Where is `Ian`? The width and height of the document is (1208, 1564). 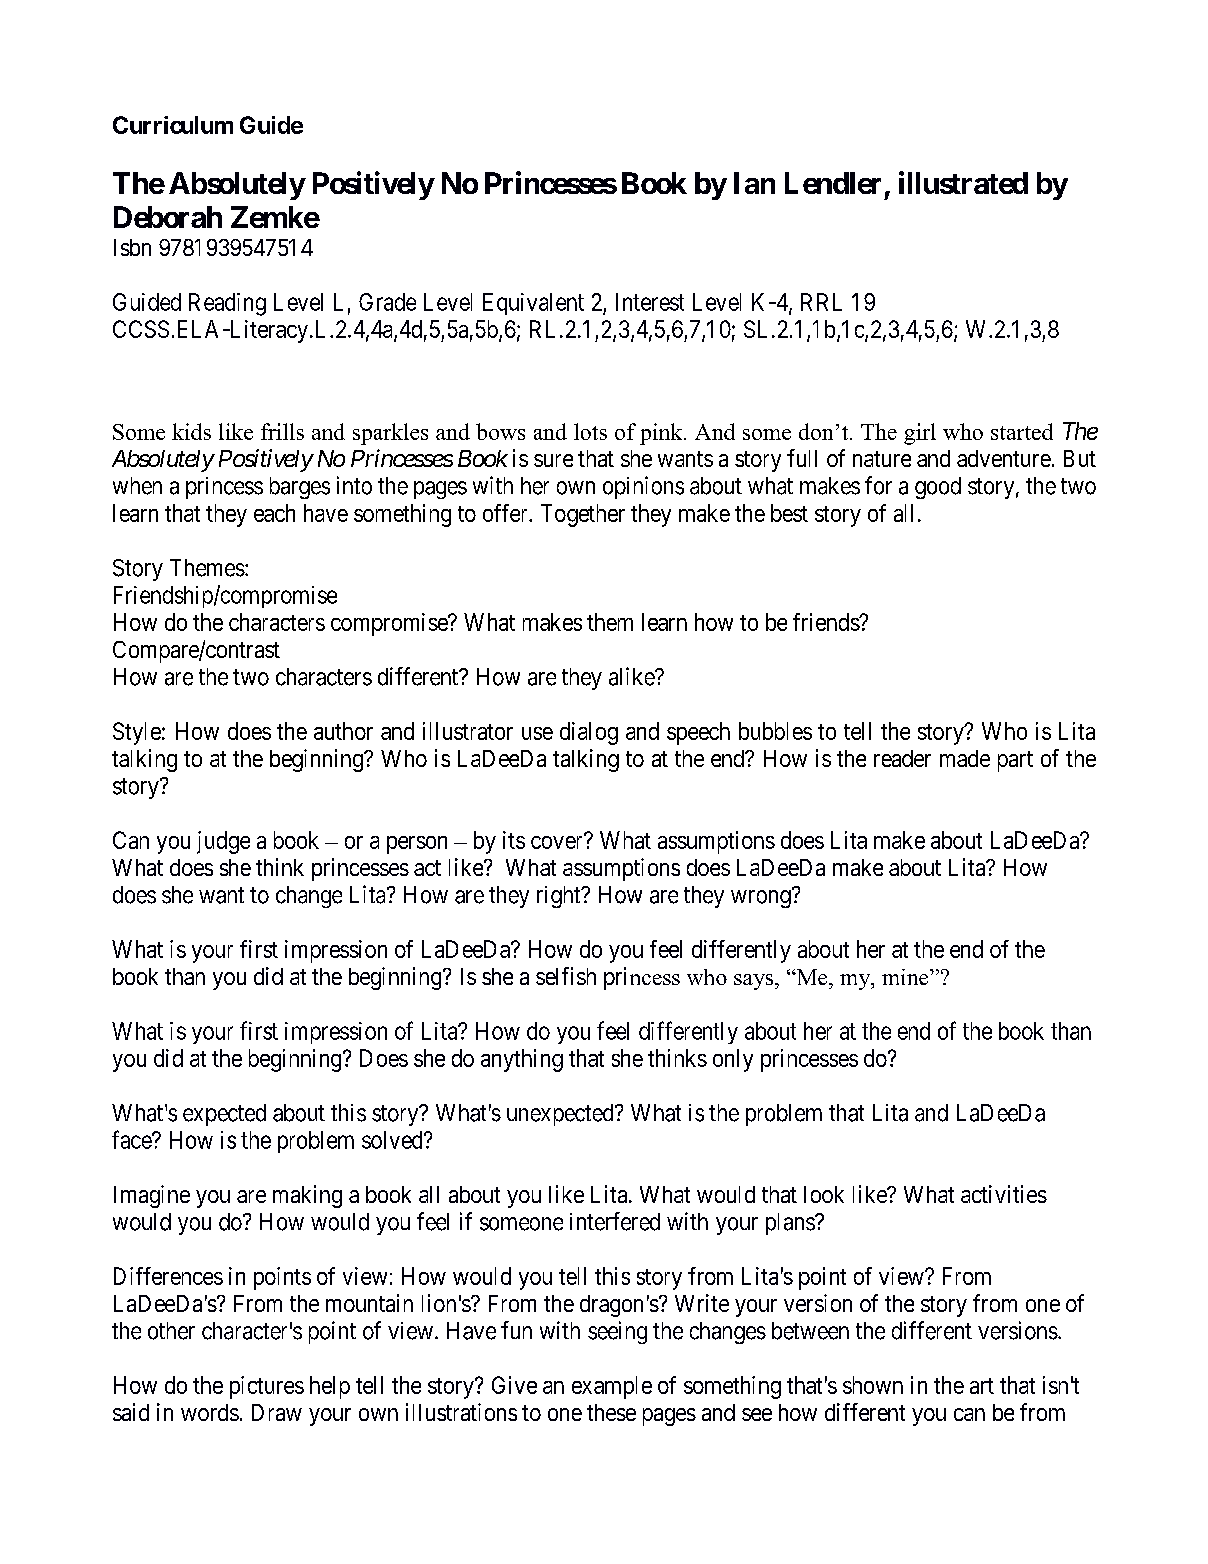
Ian is located at coordinates (754, 183).
